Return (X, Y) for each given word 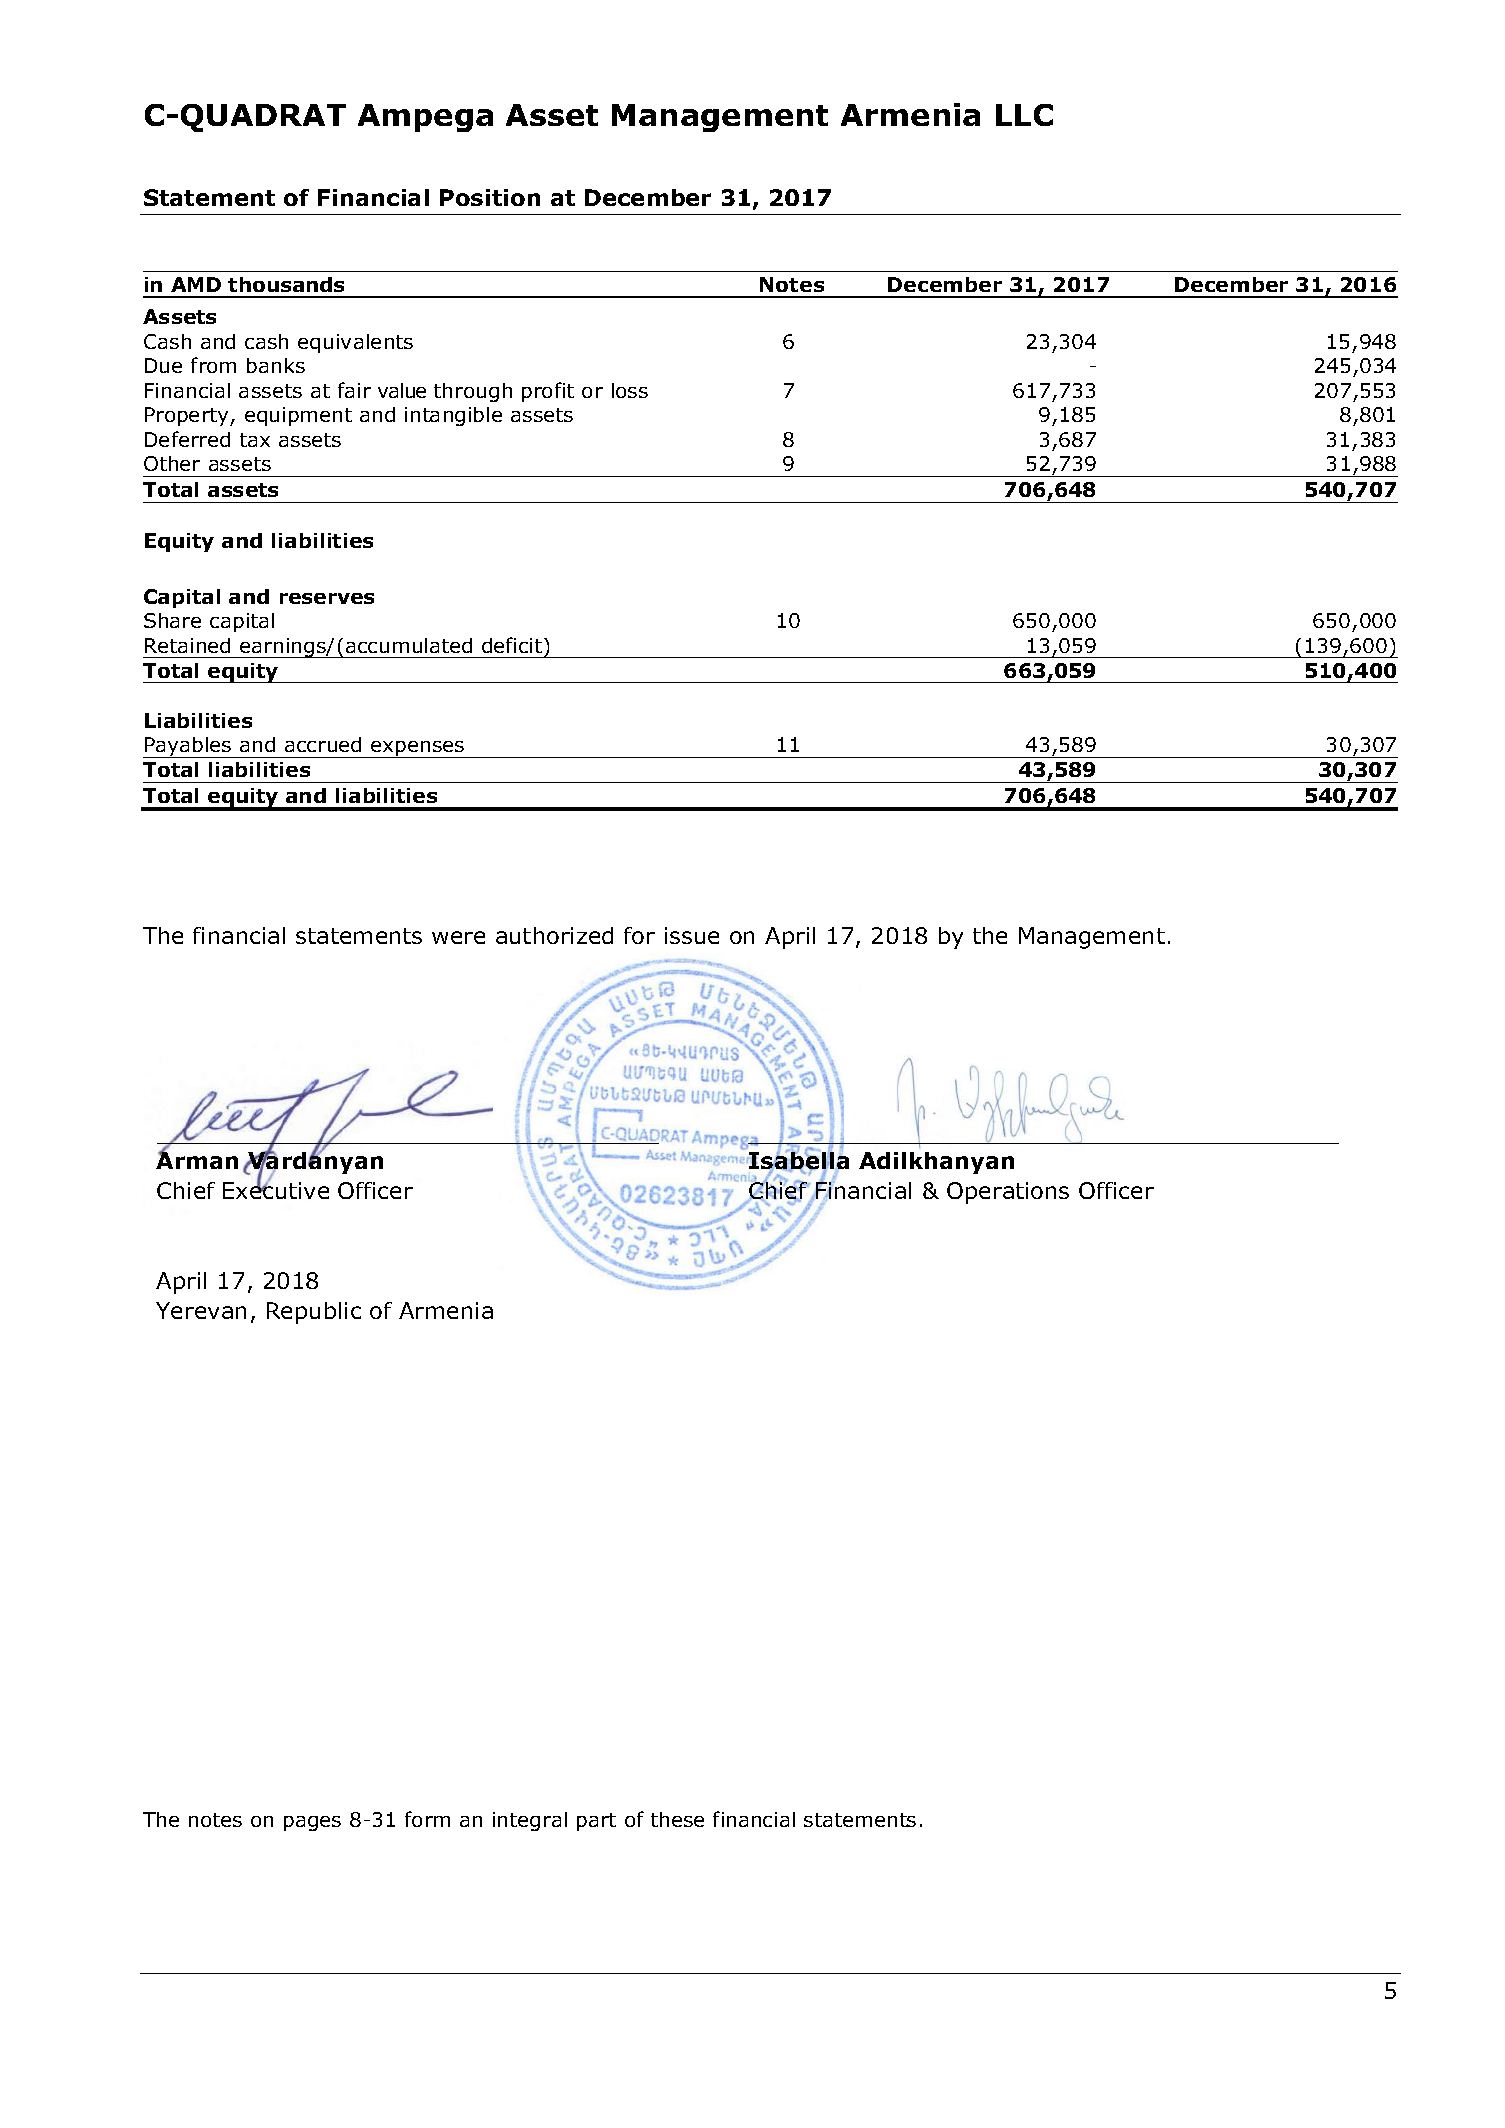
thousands (286, 284)
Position (490, 197)
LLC (1024, 115)
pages (312, 1823)
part (596, 1822)
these (677, 1819)
